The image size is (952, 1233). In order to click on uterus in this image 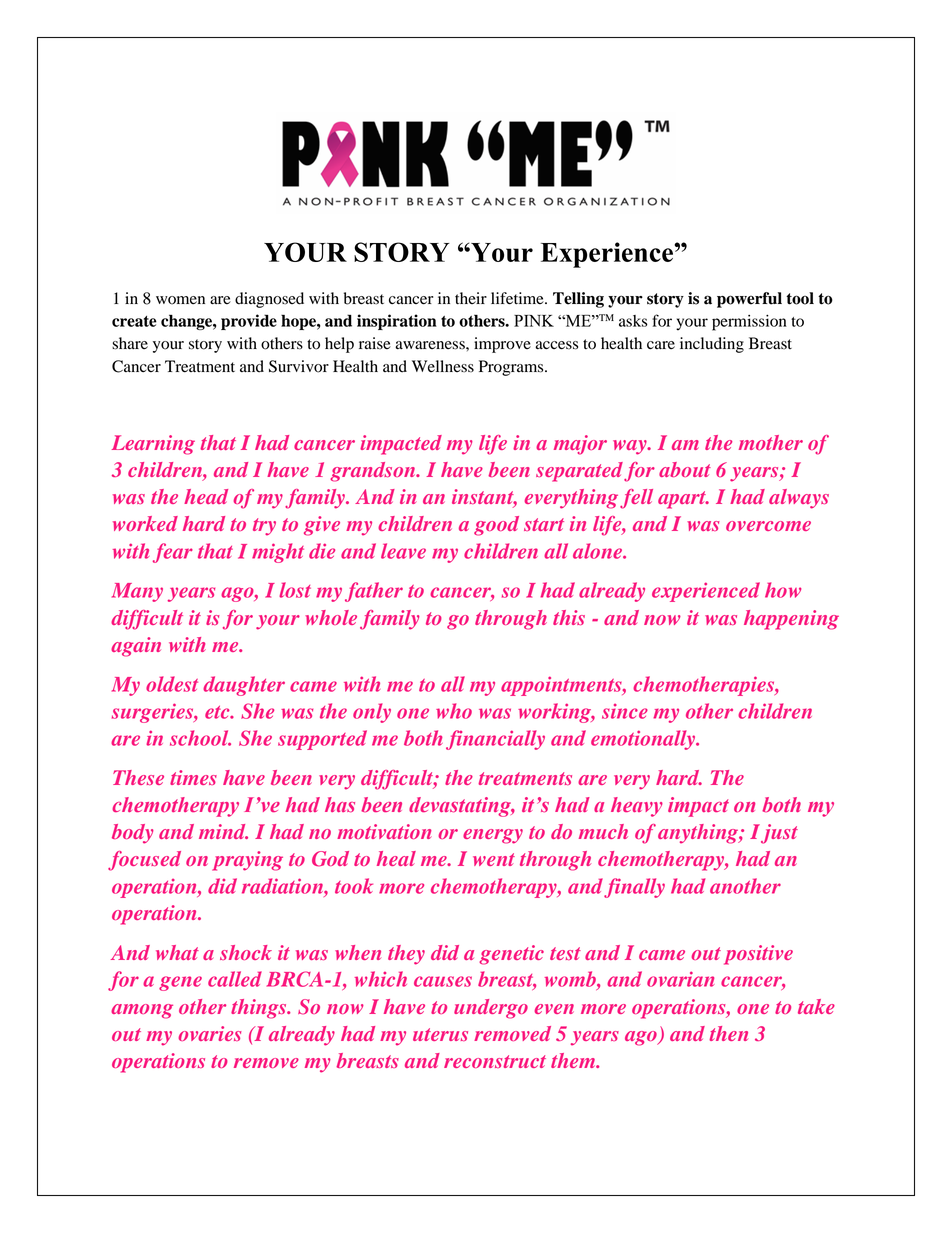, I will do `click(440, 1034)`.
